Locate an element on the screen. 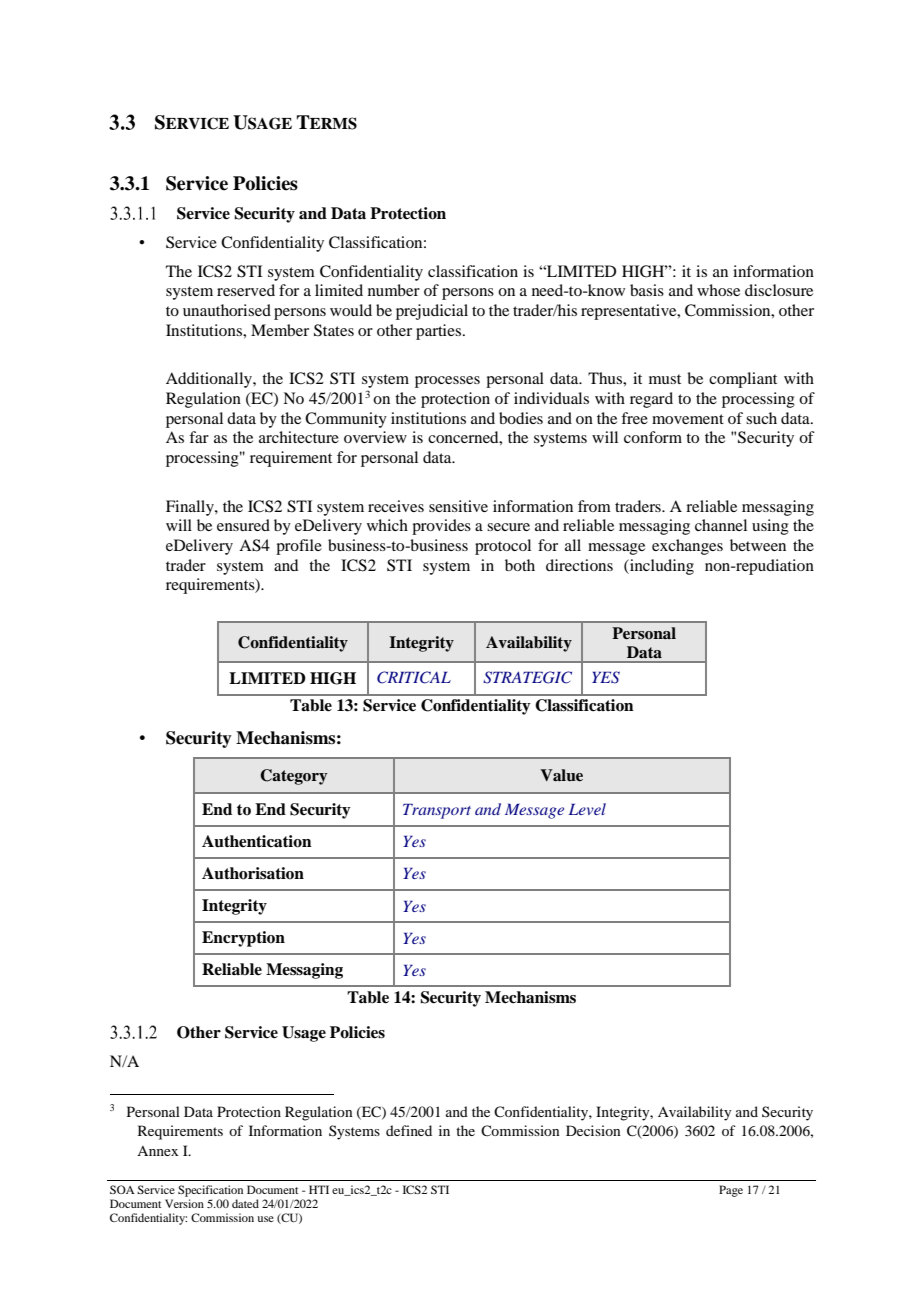 This screenshot has height=1308, width=924. prejudicial is located at coordinates (432, 312).
